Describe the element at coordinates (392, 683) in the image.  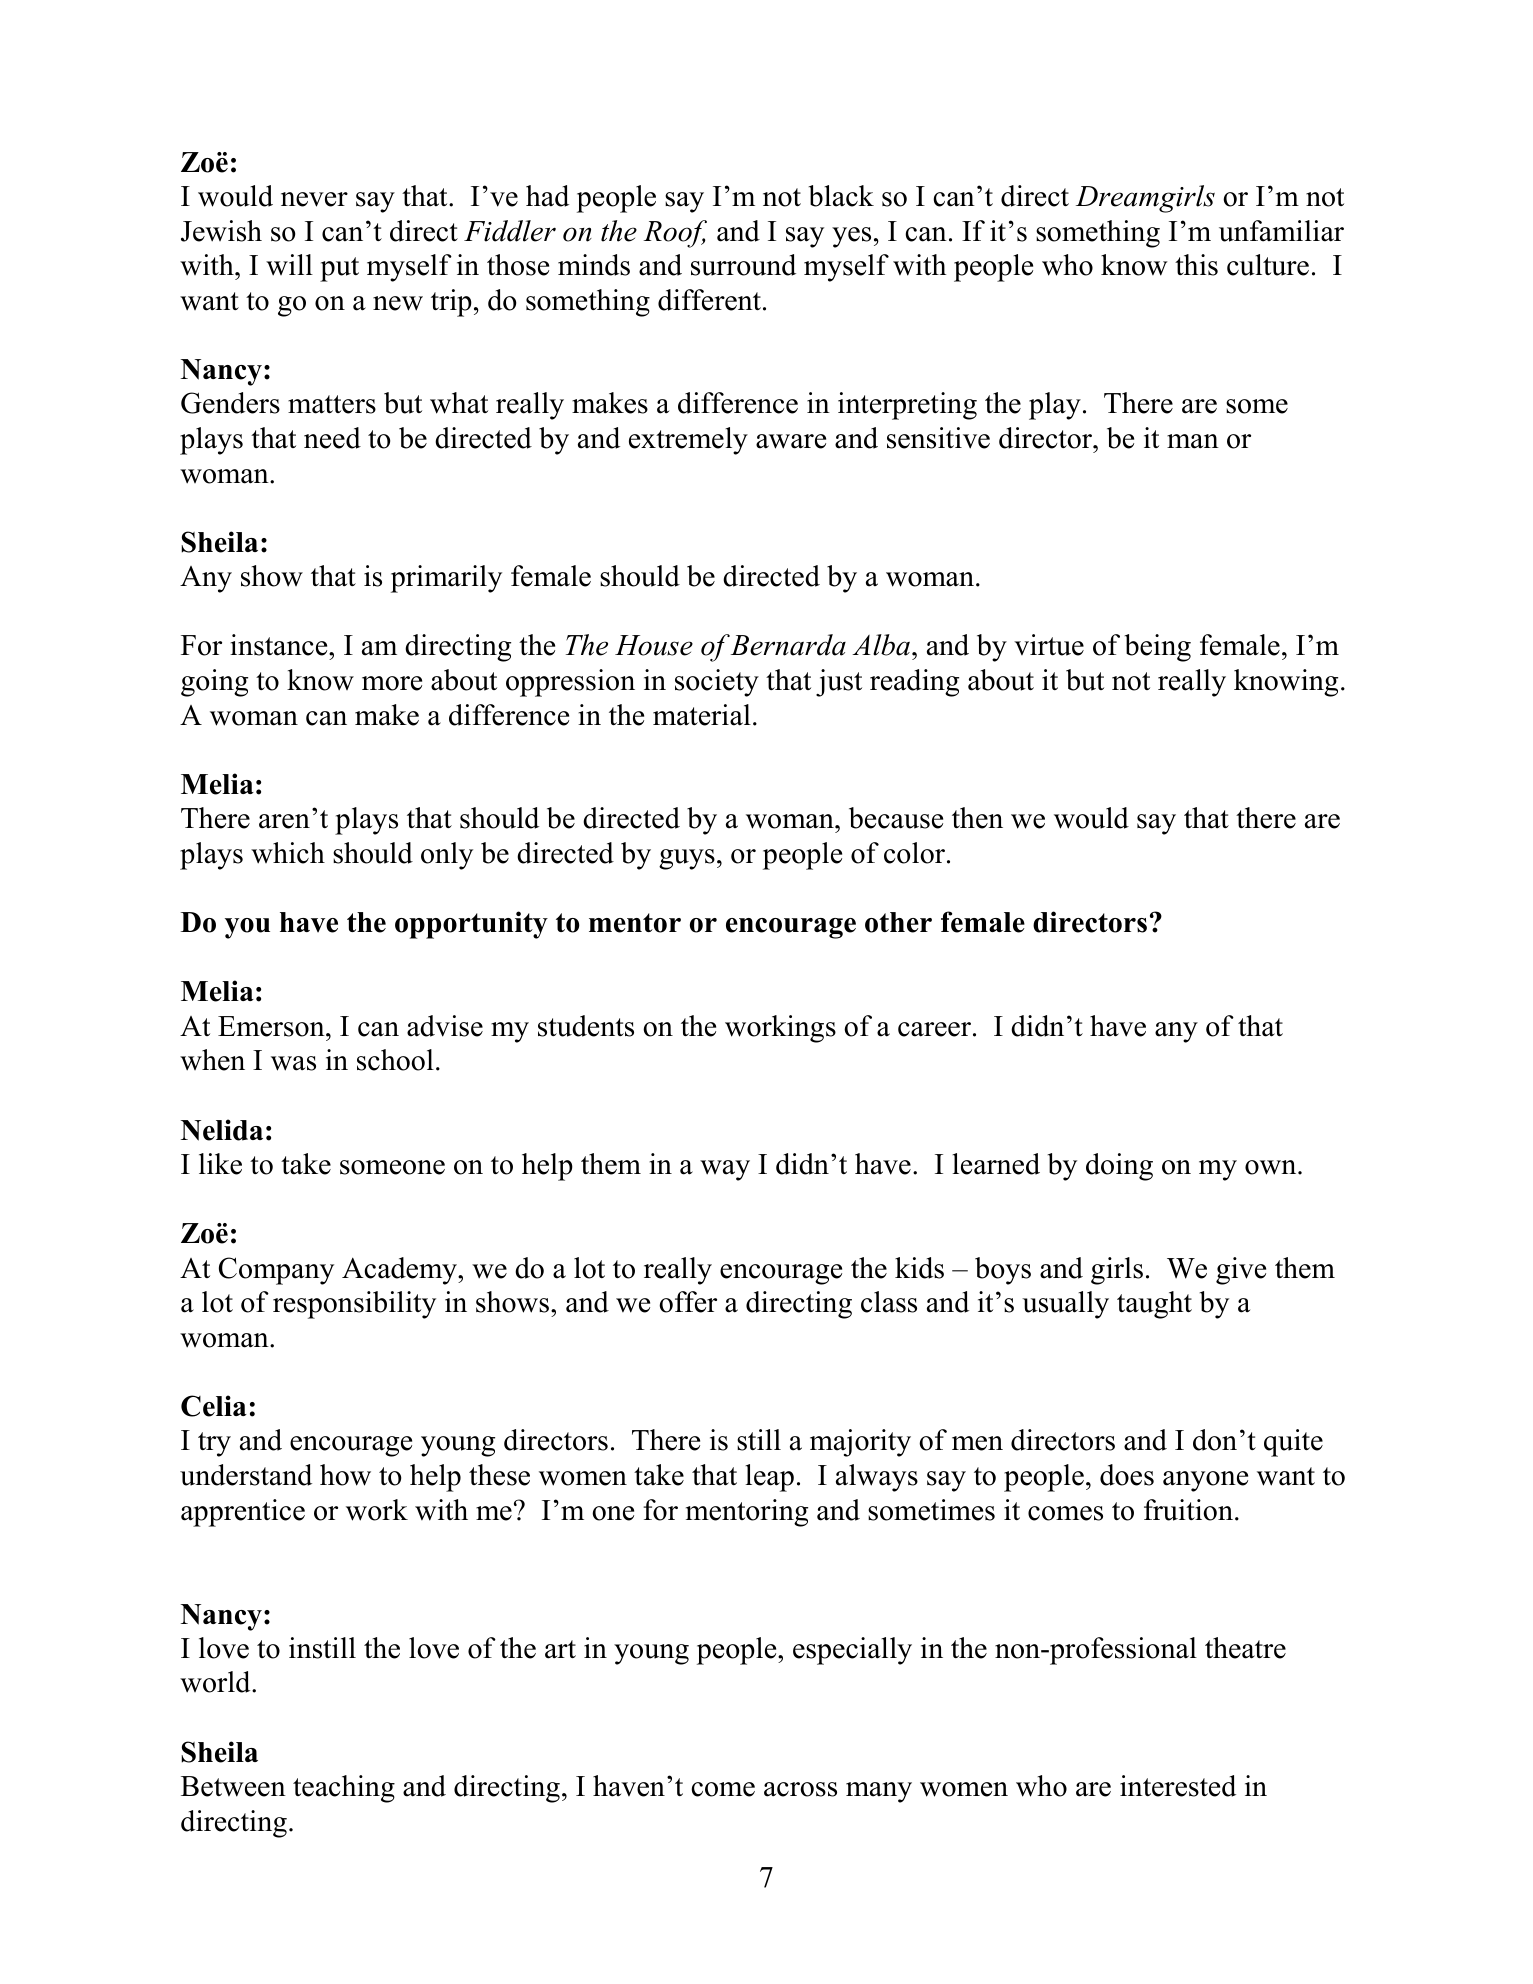
I see `more` at that location.
